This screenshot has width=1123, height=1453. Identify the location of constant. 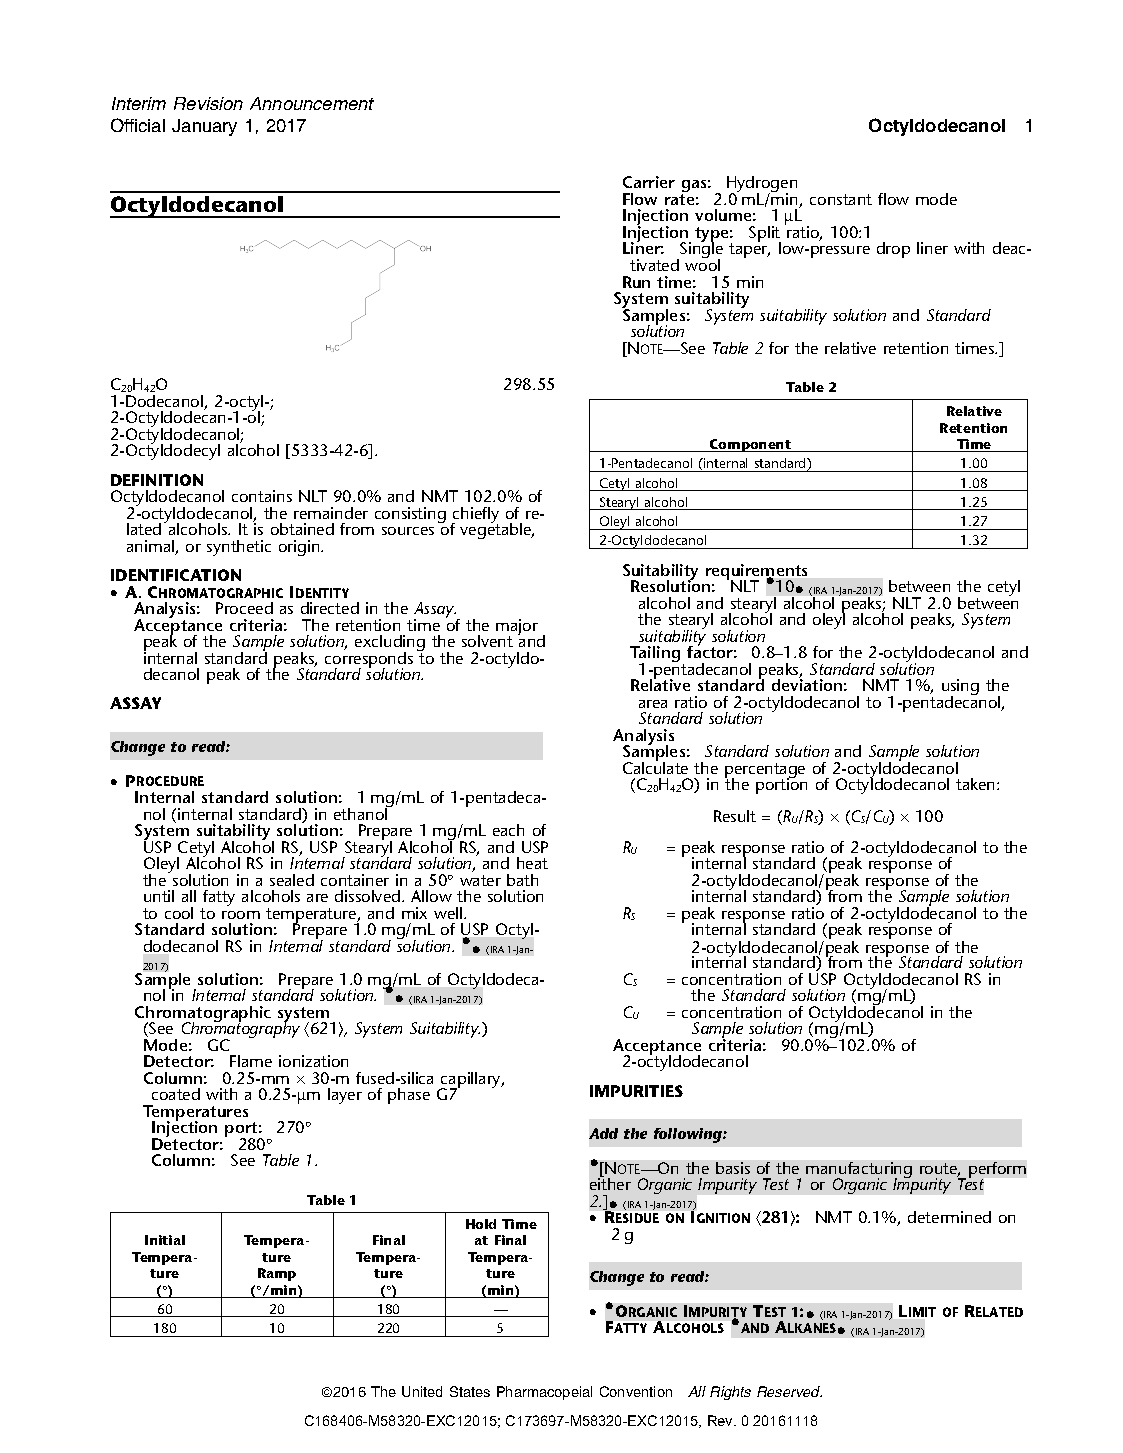
(841, 199).
